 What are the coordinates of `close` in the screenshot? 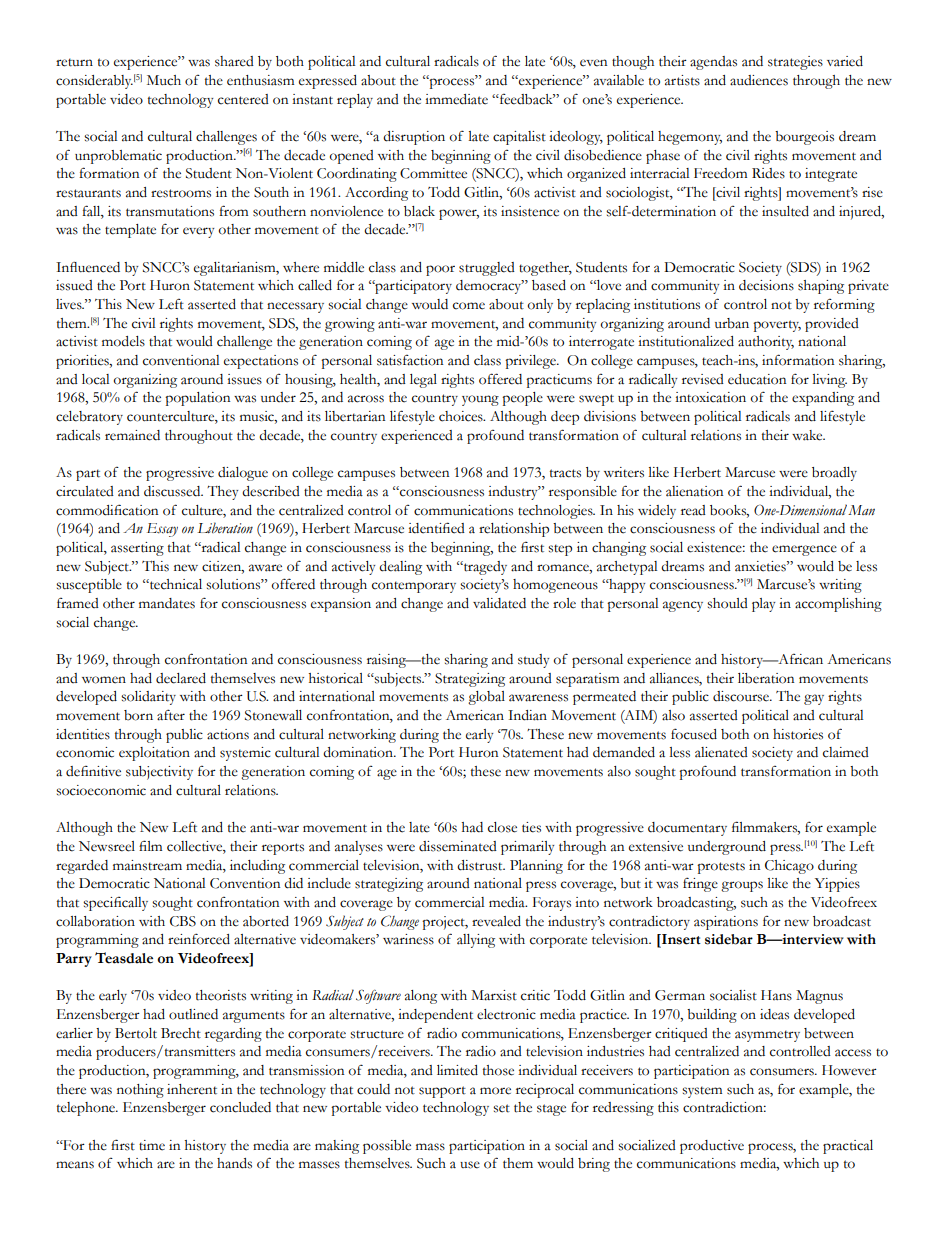 It's located at (502, 827).
